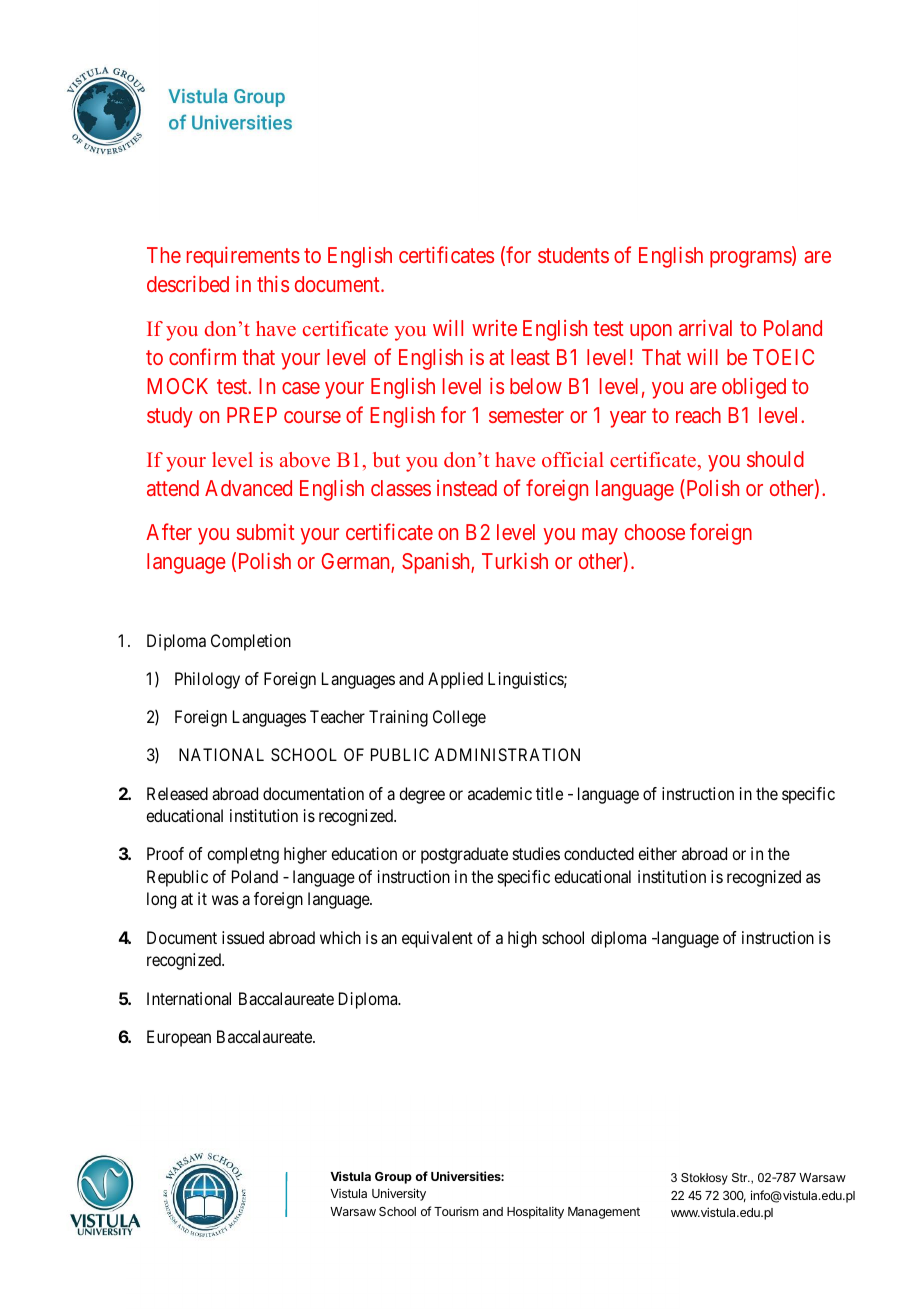 The image size is (924, 1309). I want to click on arrival, so click(705, 327).
